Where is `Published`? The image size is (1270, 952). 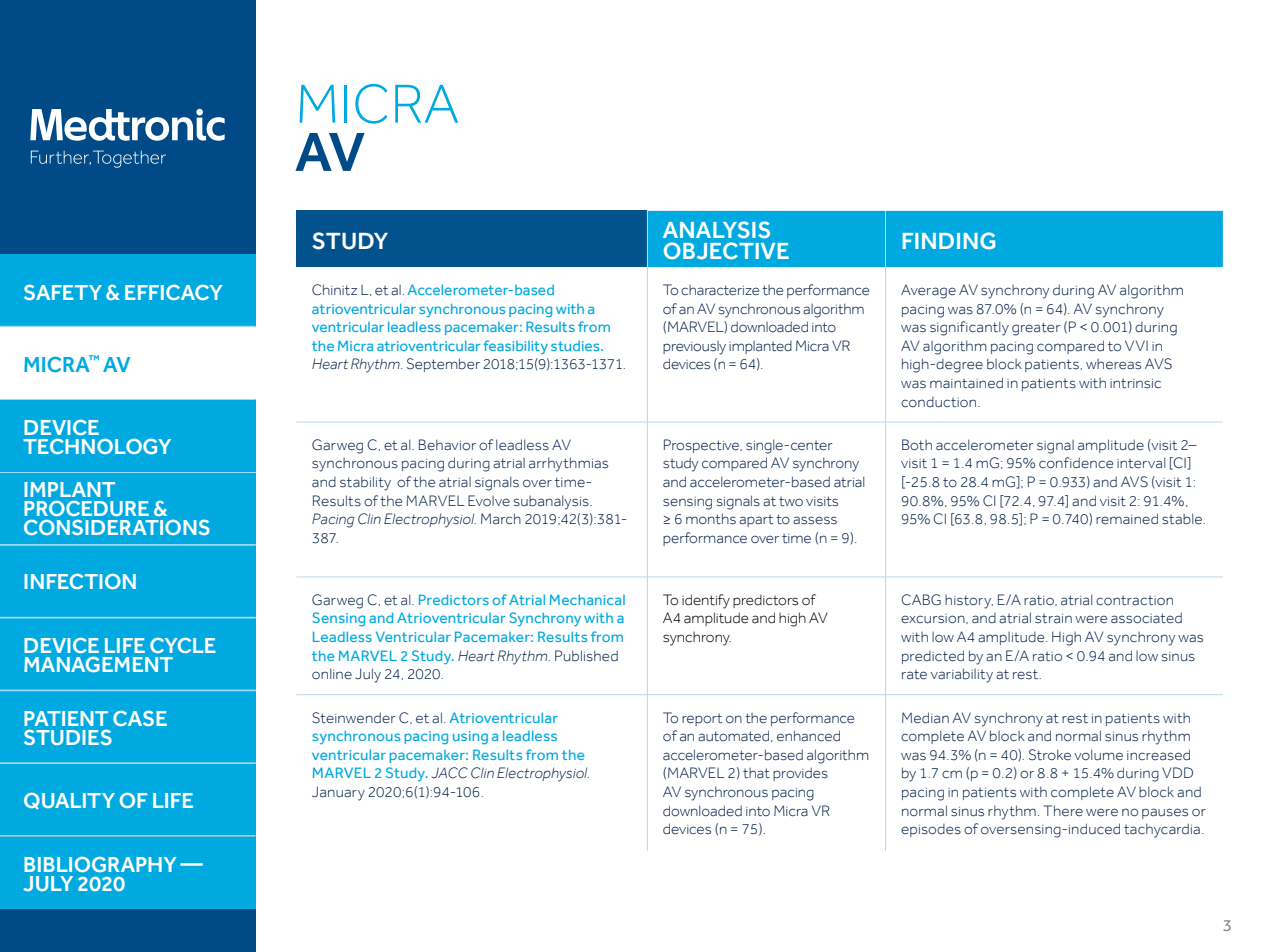 Published is located at coordinates (586, 656).
